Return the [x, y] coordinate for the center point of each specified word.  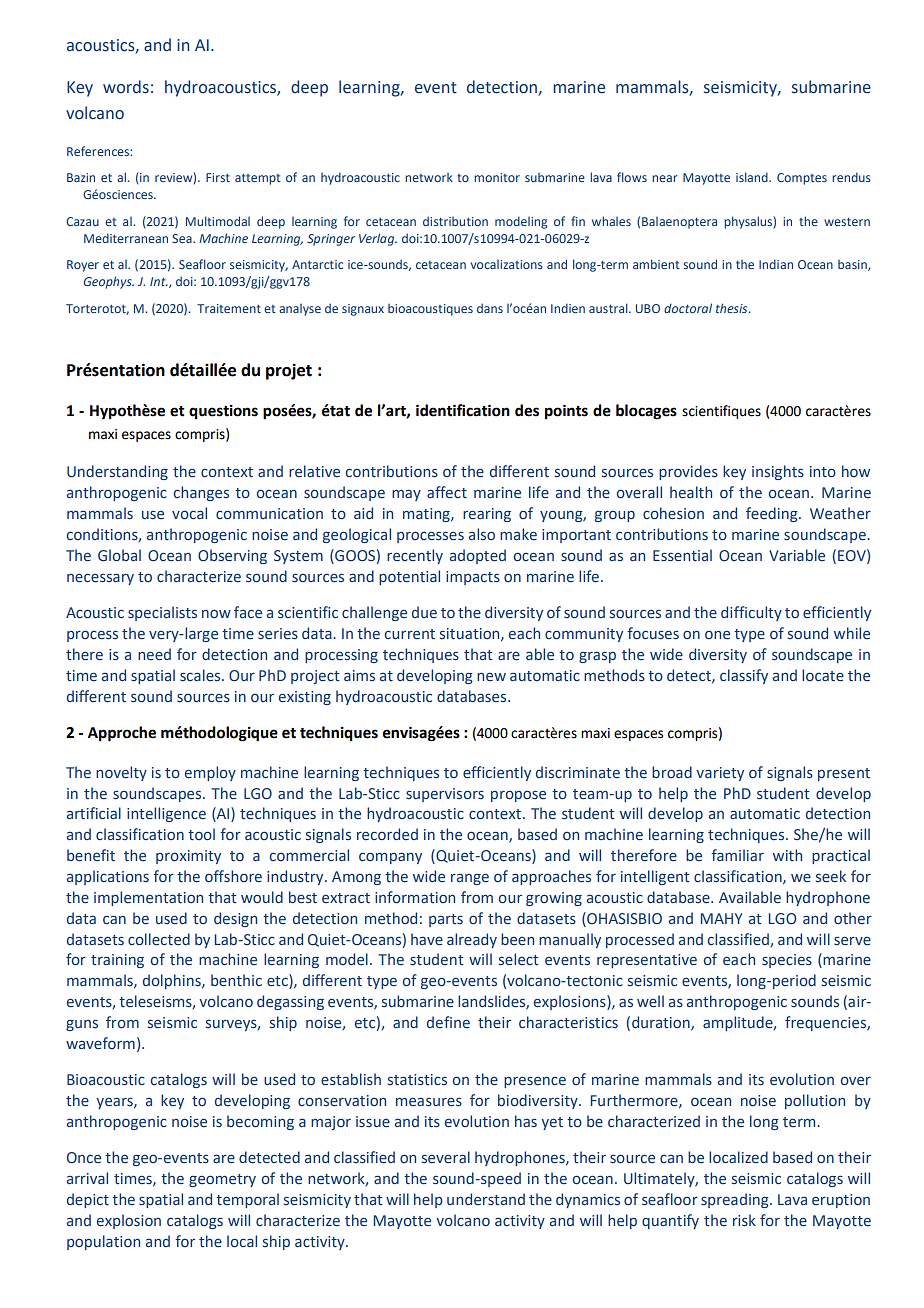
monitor [497, 177]
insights [778, 472]
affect [447, 492]
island [753, 177]
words [126, 87]
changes [201, 493]
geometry [222, 1180]
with [787, 855]
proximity [188, 857]
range [470, 879]
